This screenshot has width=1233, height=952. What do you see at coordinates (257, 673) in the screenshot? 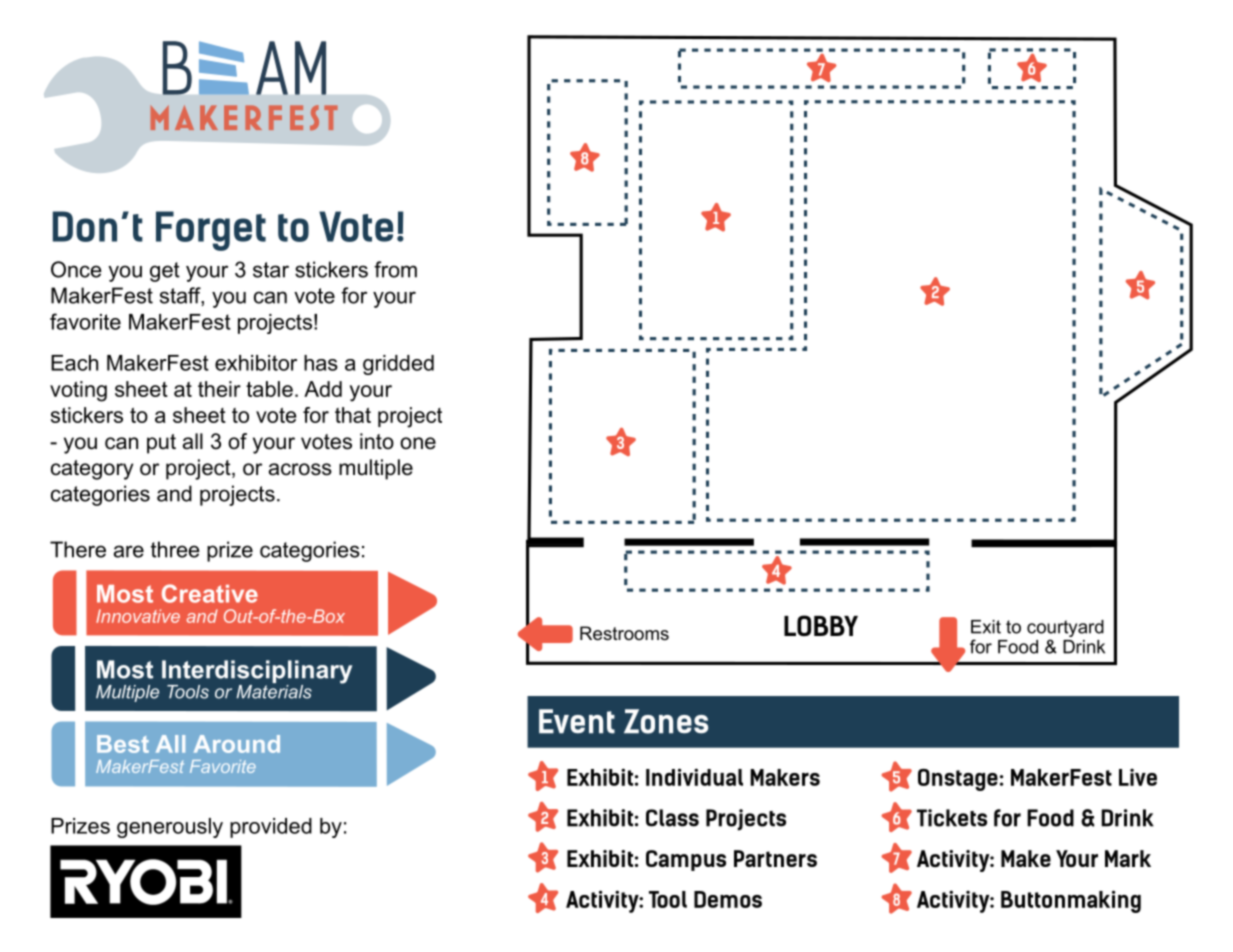
I see `Interdisciplinary` at bounding box center [257, 673].
